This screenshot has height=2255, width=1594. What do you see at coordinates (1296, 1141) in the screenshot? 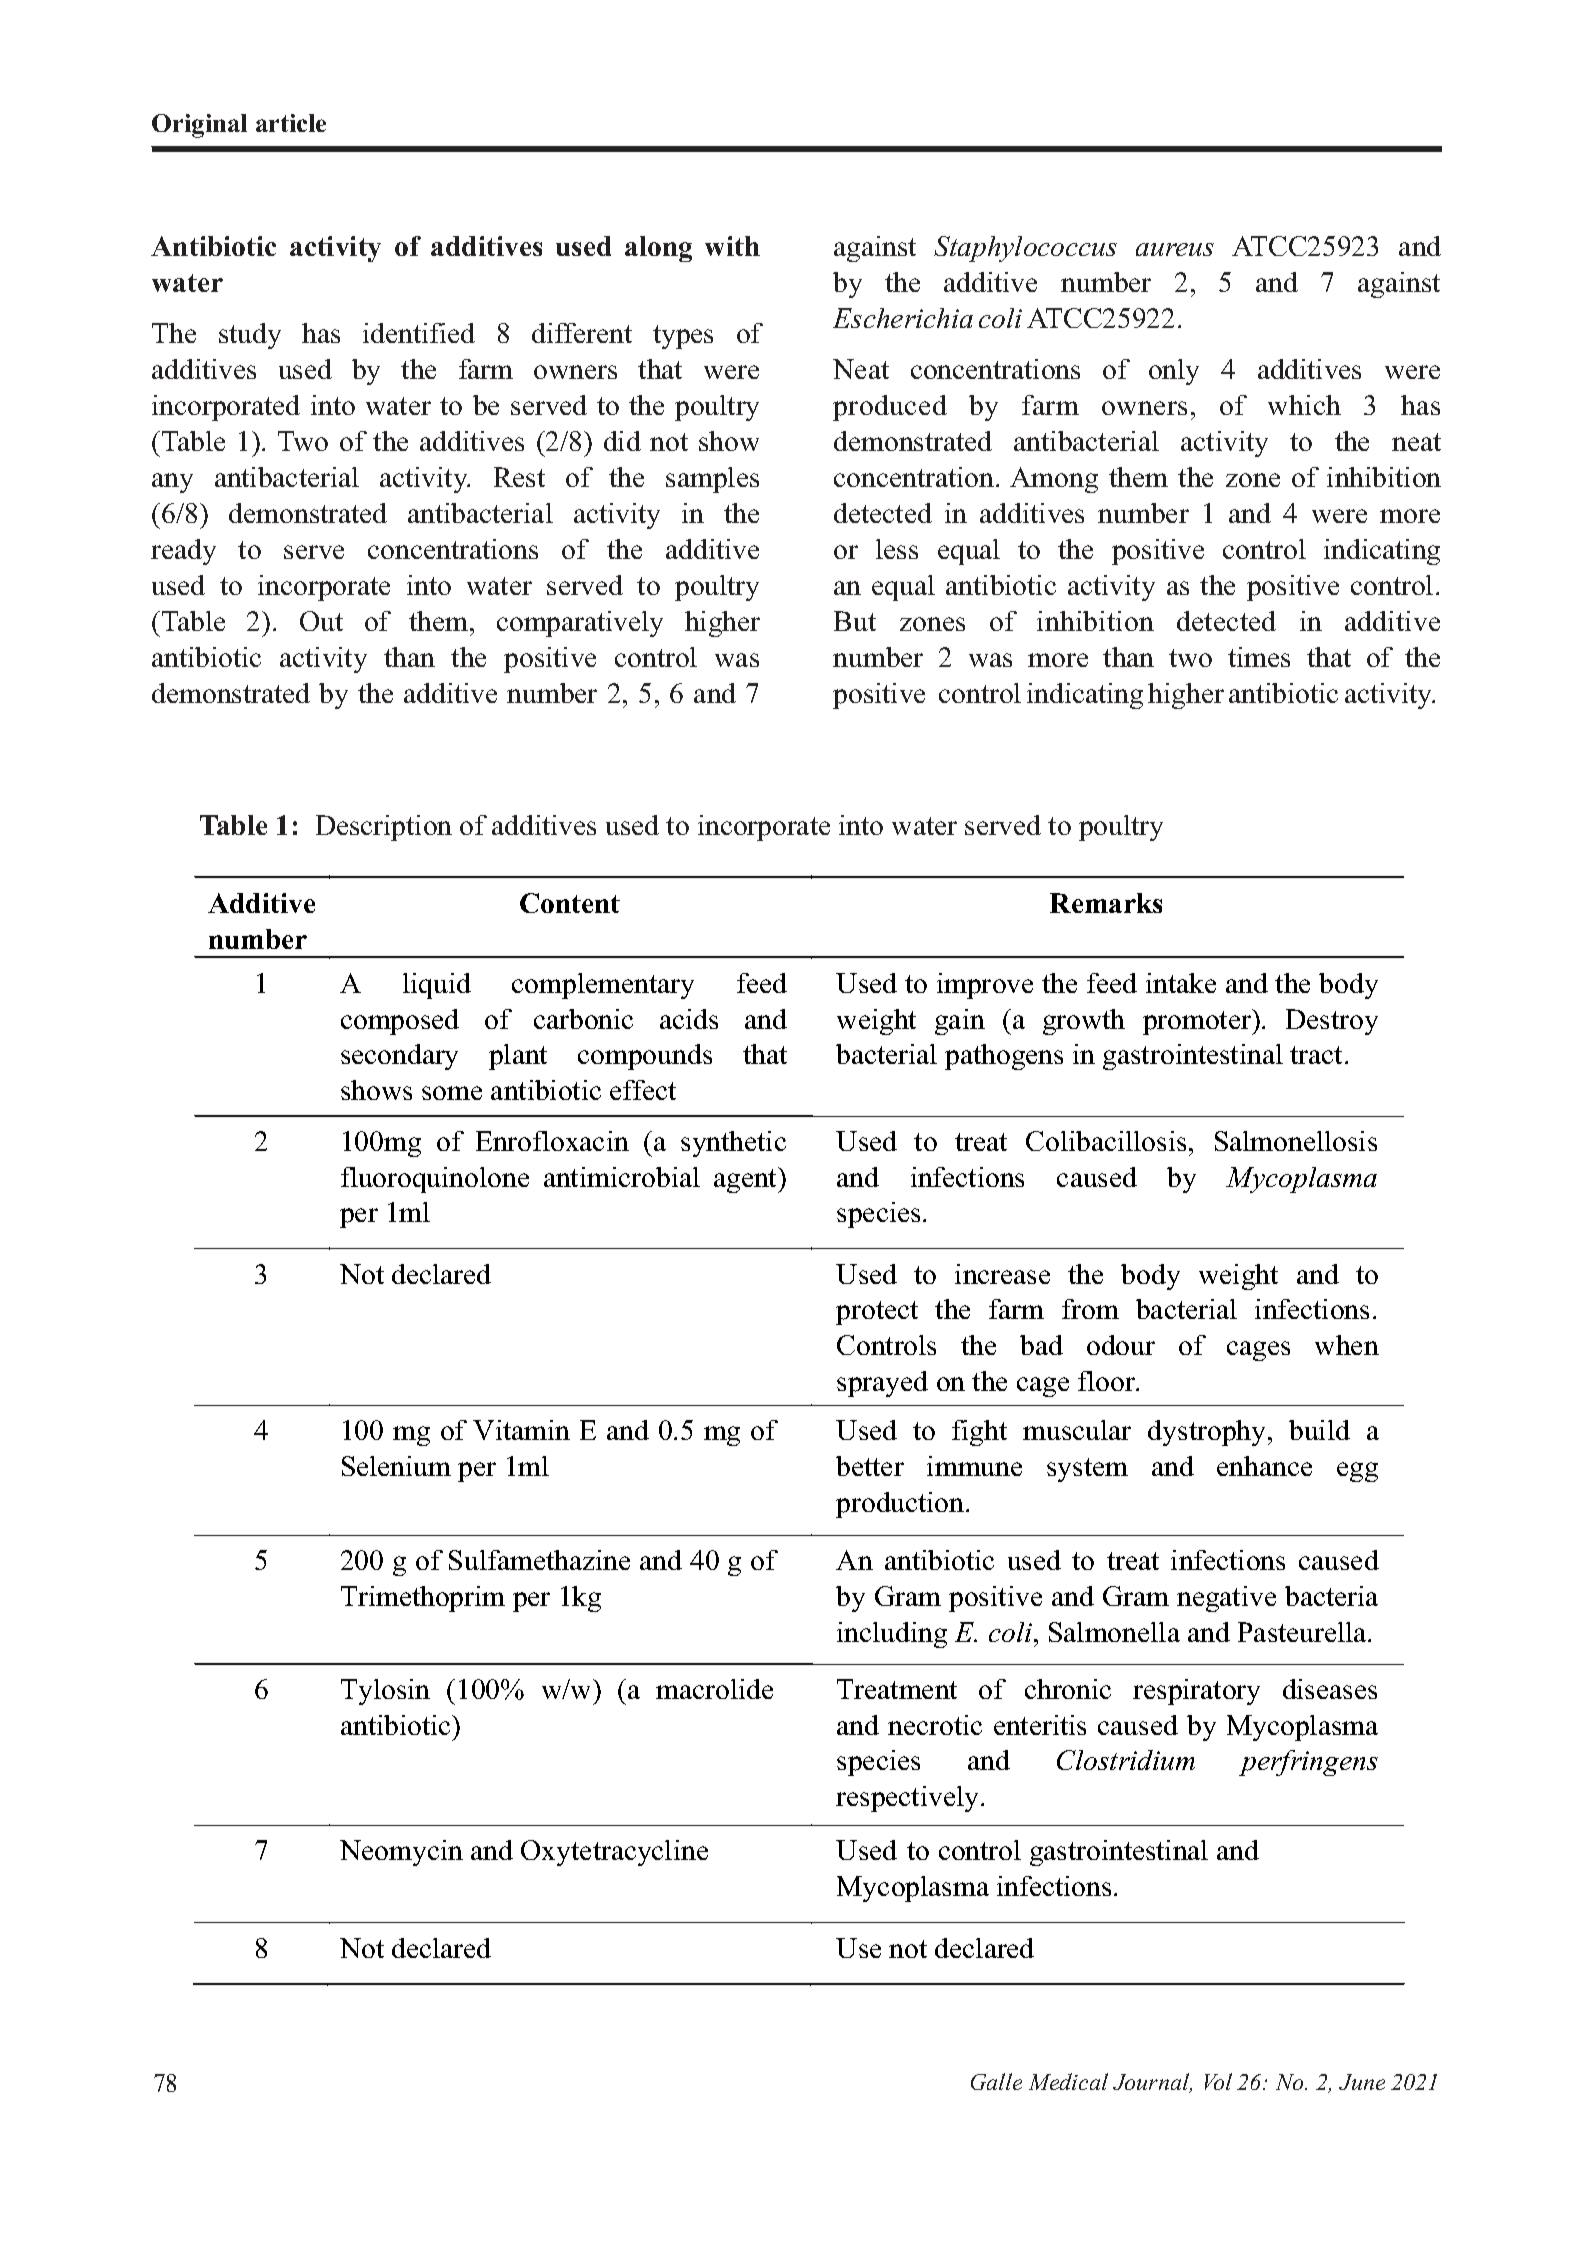
I see `Salmonellosis` at bounding box center [1296, 1141].
